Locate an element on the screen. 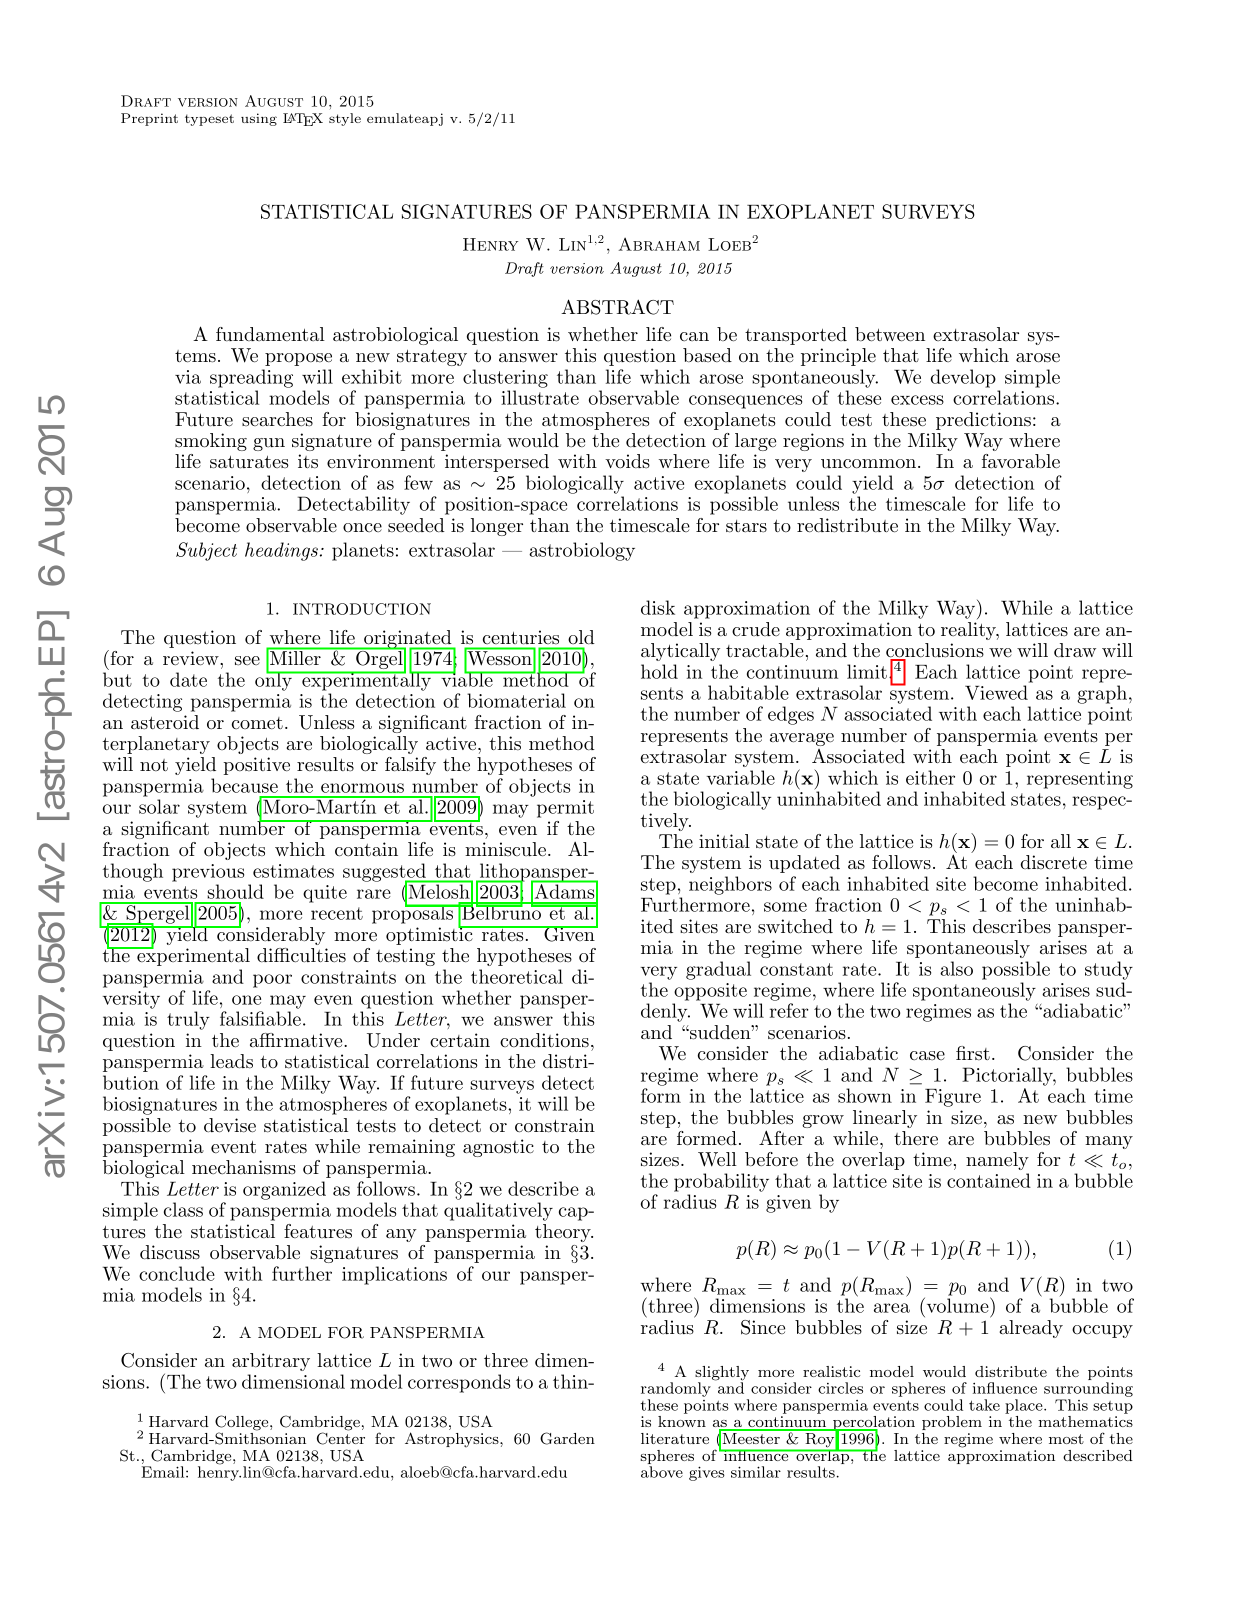 The image size is (1234, 1597). using is located at coordinates (259, 119).
